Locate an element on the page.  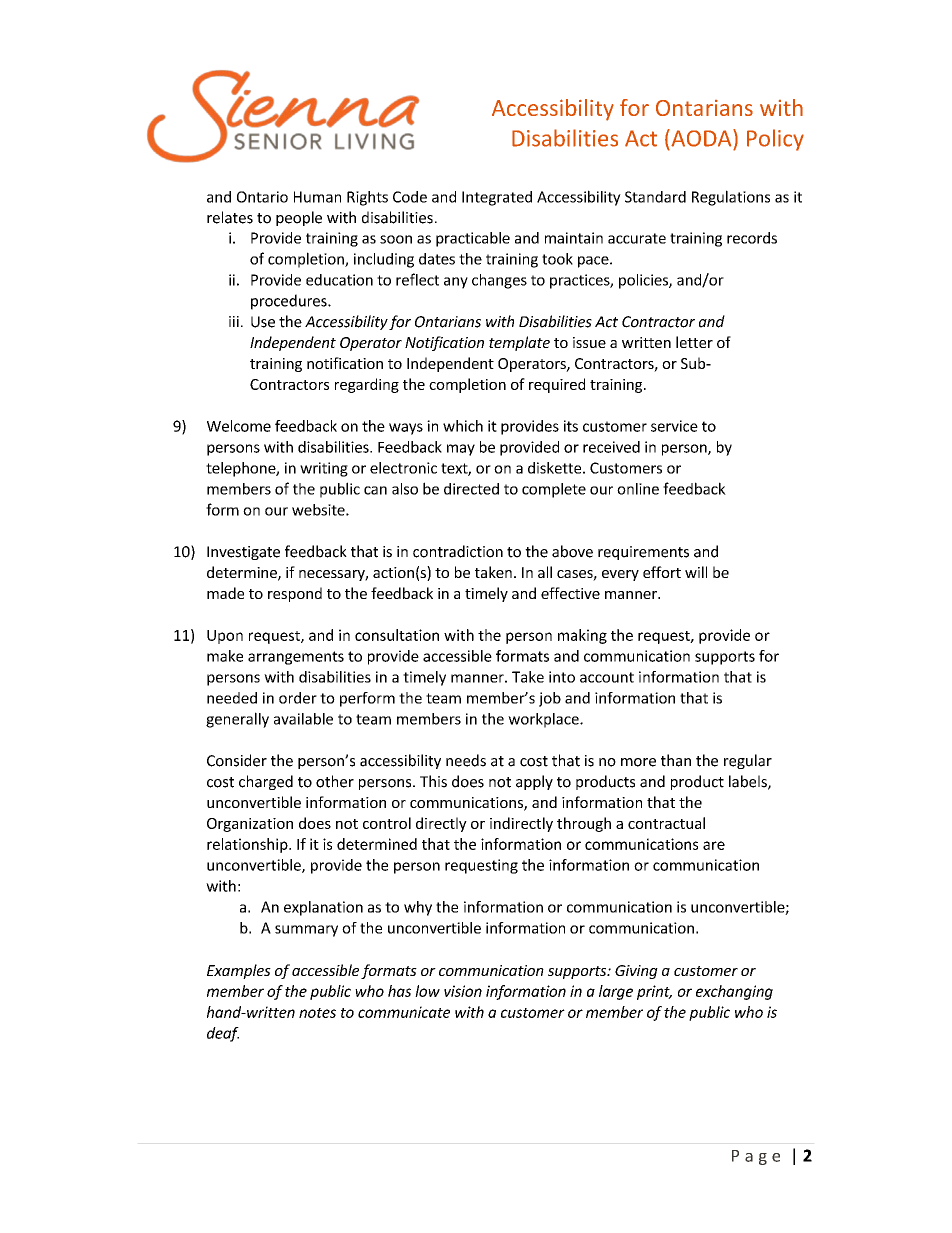
arrangements is located at coordinates (296, 658).
